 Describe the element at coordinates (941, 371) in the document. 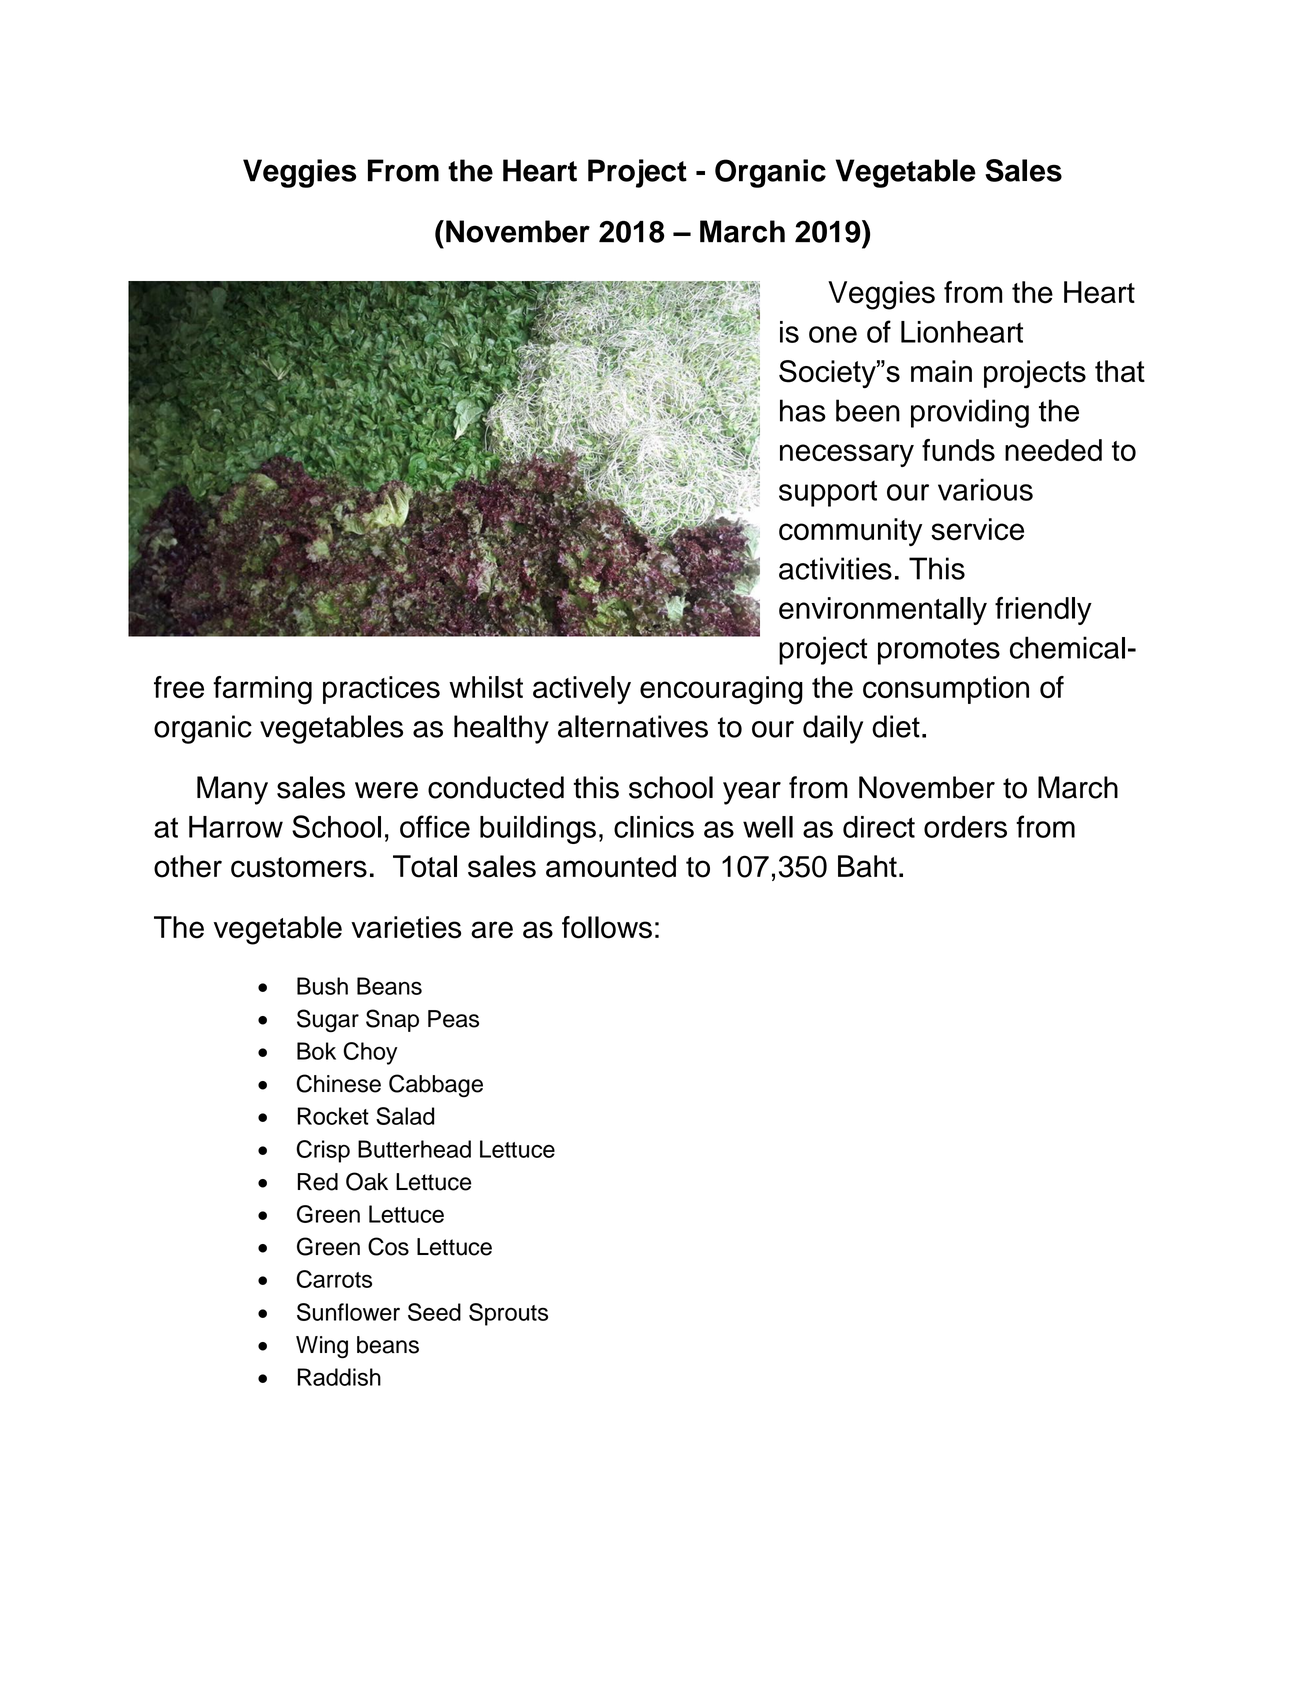

I see `main` at that location.
